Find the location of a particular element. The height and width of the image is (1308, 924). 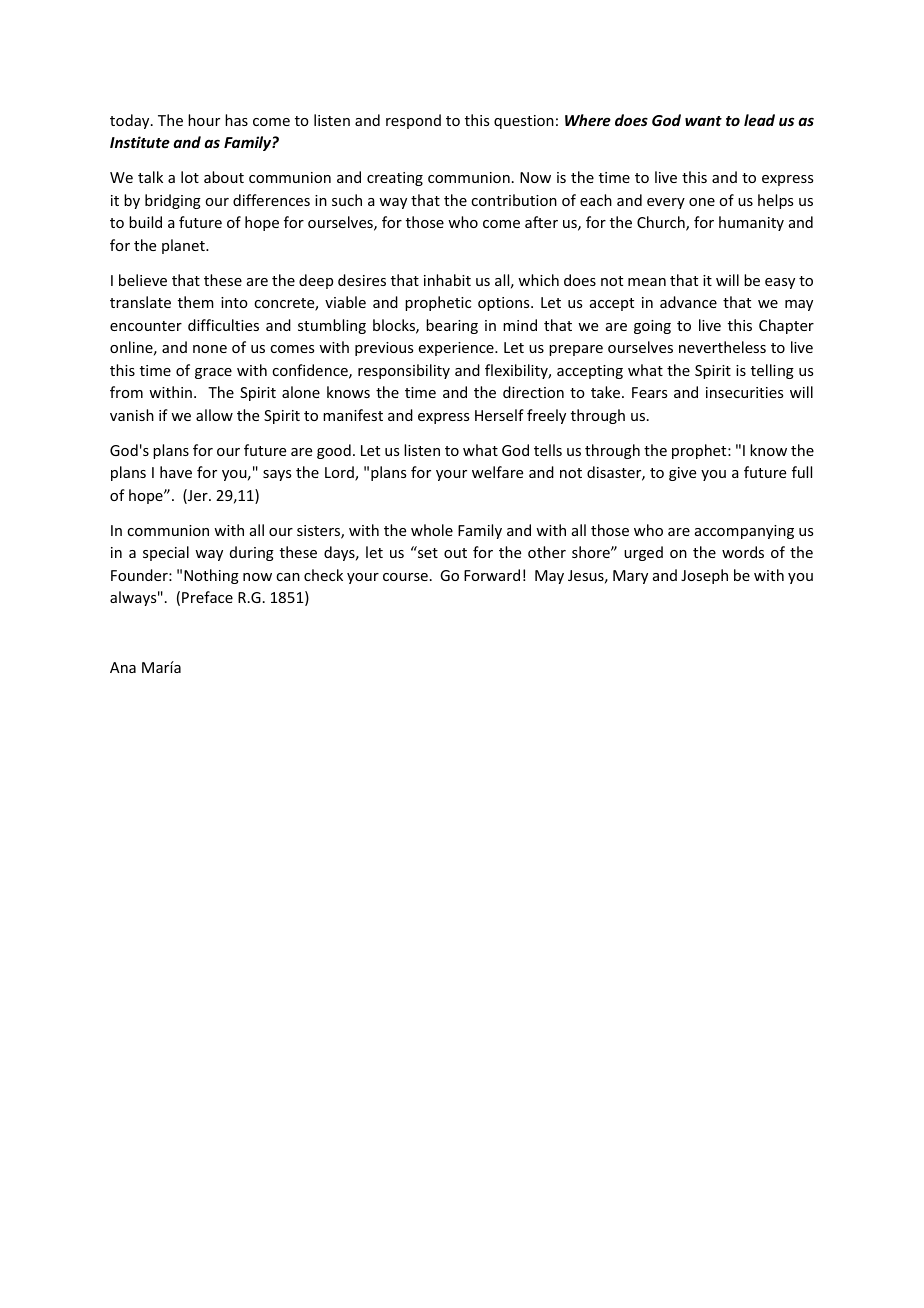

Ana is located at coordinates (123, 667).
